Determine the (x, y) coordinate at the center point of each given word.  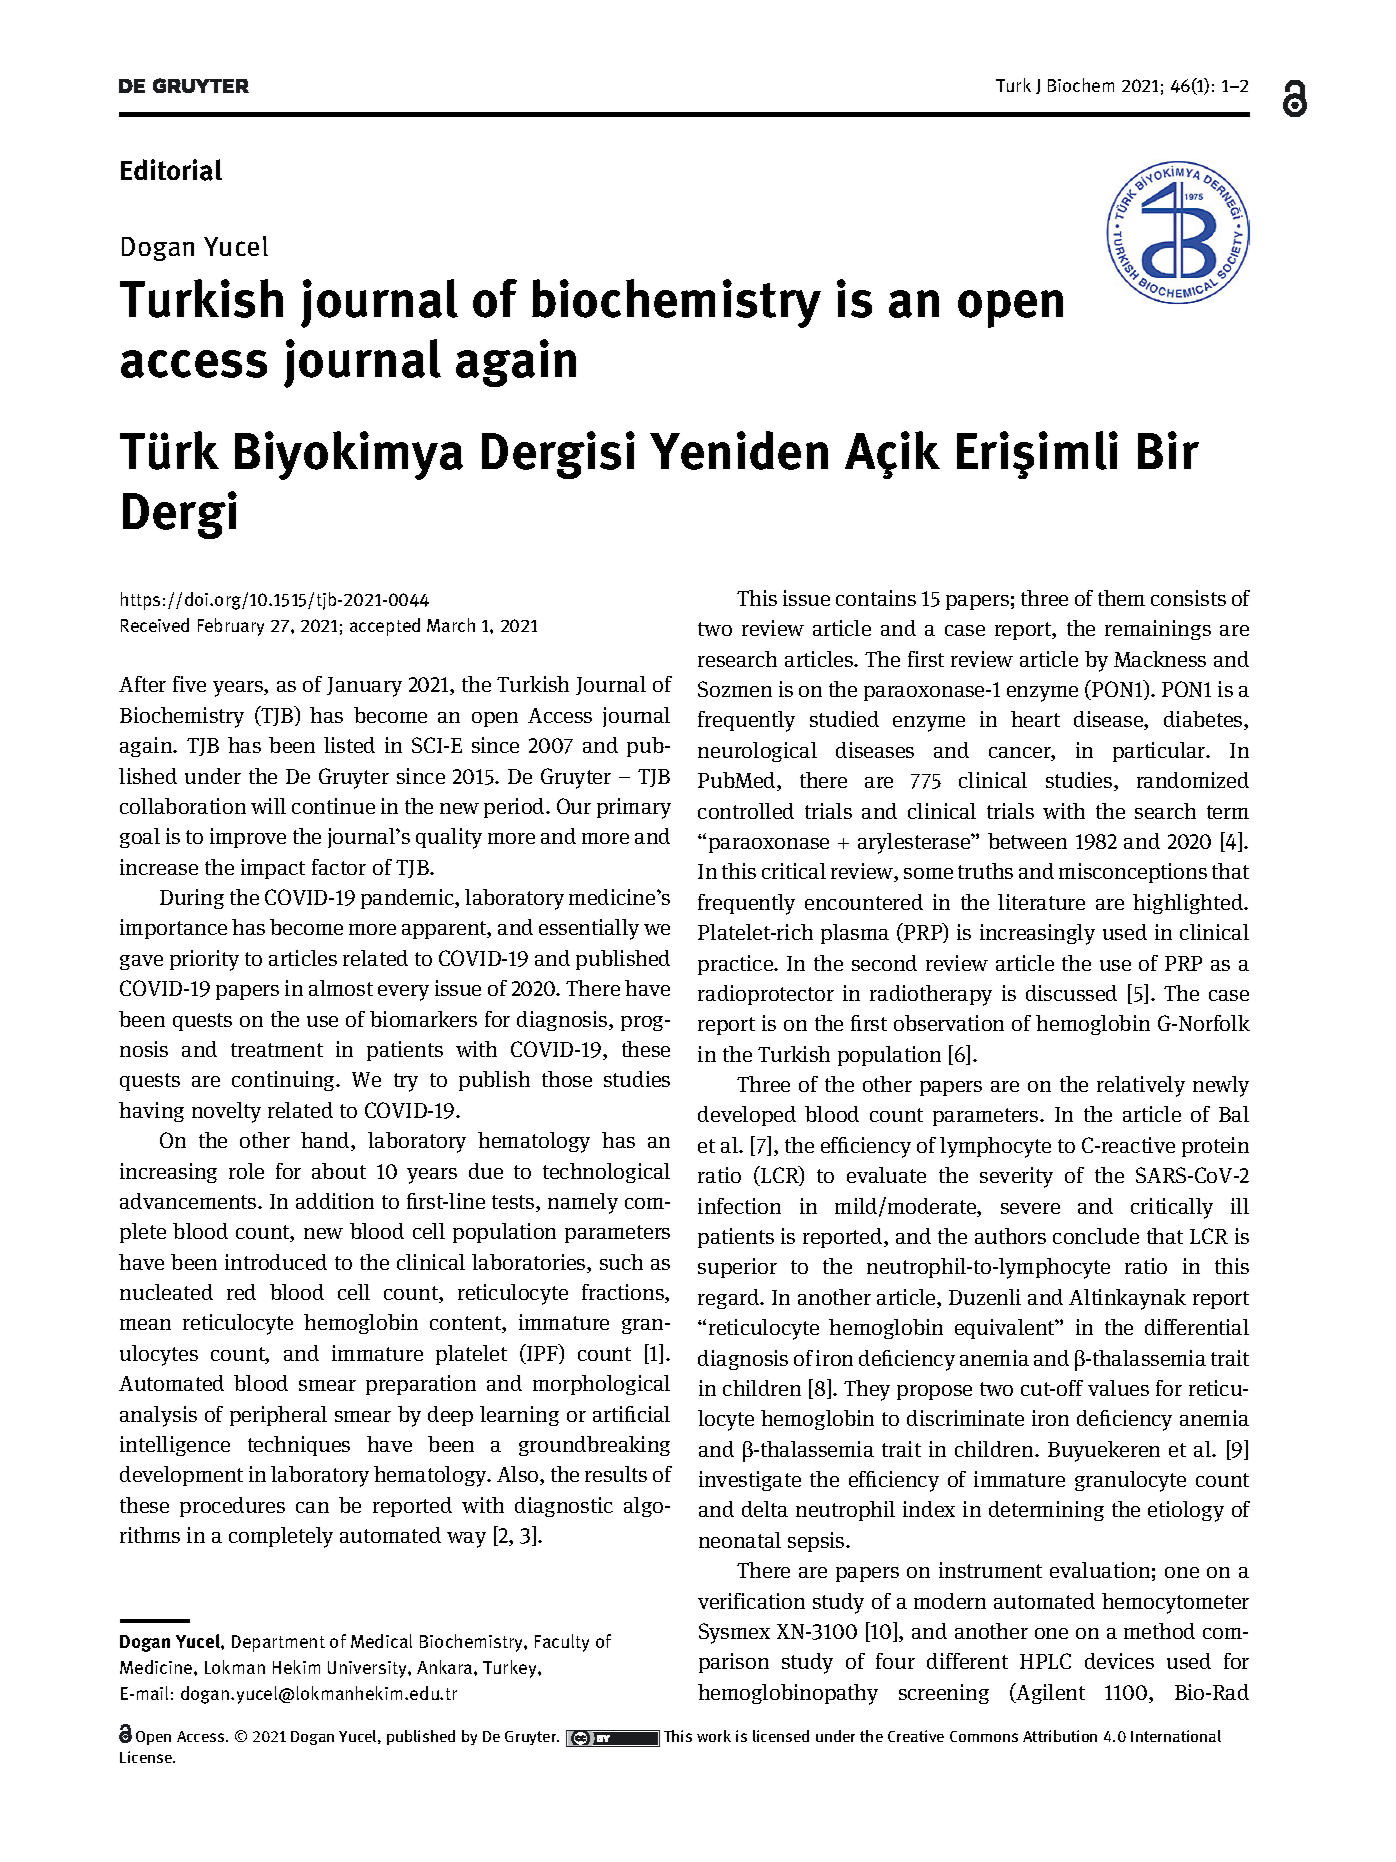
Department (278, 1643)
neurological (757, 752)
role (246, 1171)
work (714, 1736)
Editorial (171, 170)
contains (876, 598)
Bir (1168, 450)
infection (739, 1206)
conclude (1096, 1236)
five (189, 684)
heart (1035, 719)
